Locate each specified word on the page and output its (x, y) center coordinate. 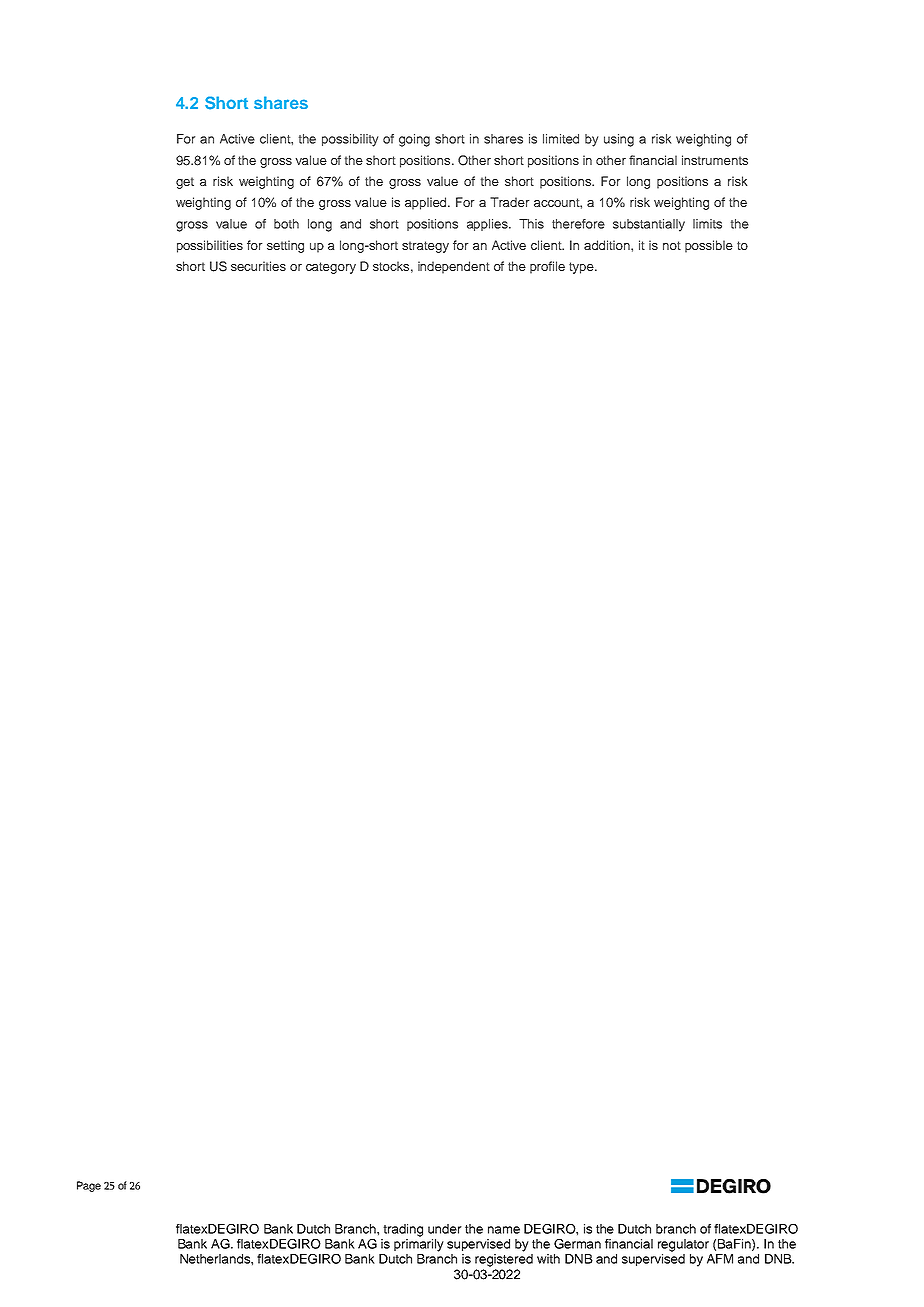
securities (258, 266)
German (577, 1244)
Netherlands (216, 1259)
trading (403, 1230)
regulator (683, 1245)
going (414, 140)
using (619, 140)
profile (547, 267)
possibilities (210, 246)
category (331, 268)
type (582, 268)
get (185, 183)
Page (89, 1186)
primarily (419, 1245)
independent (454, 267)
